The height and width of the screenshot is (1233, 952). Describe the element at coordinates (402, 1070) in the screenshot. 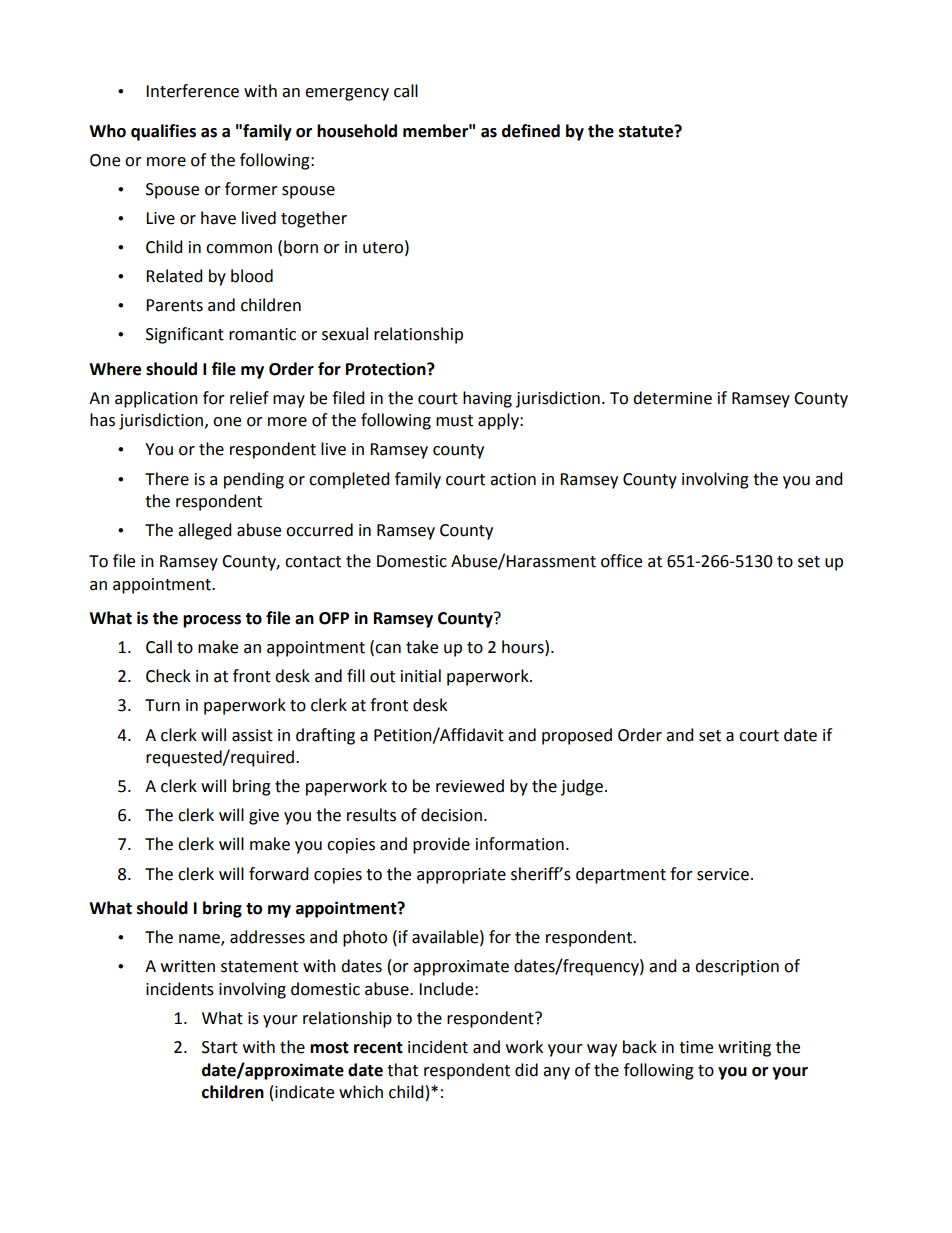

I see `that` at that location.
